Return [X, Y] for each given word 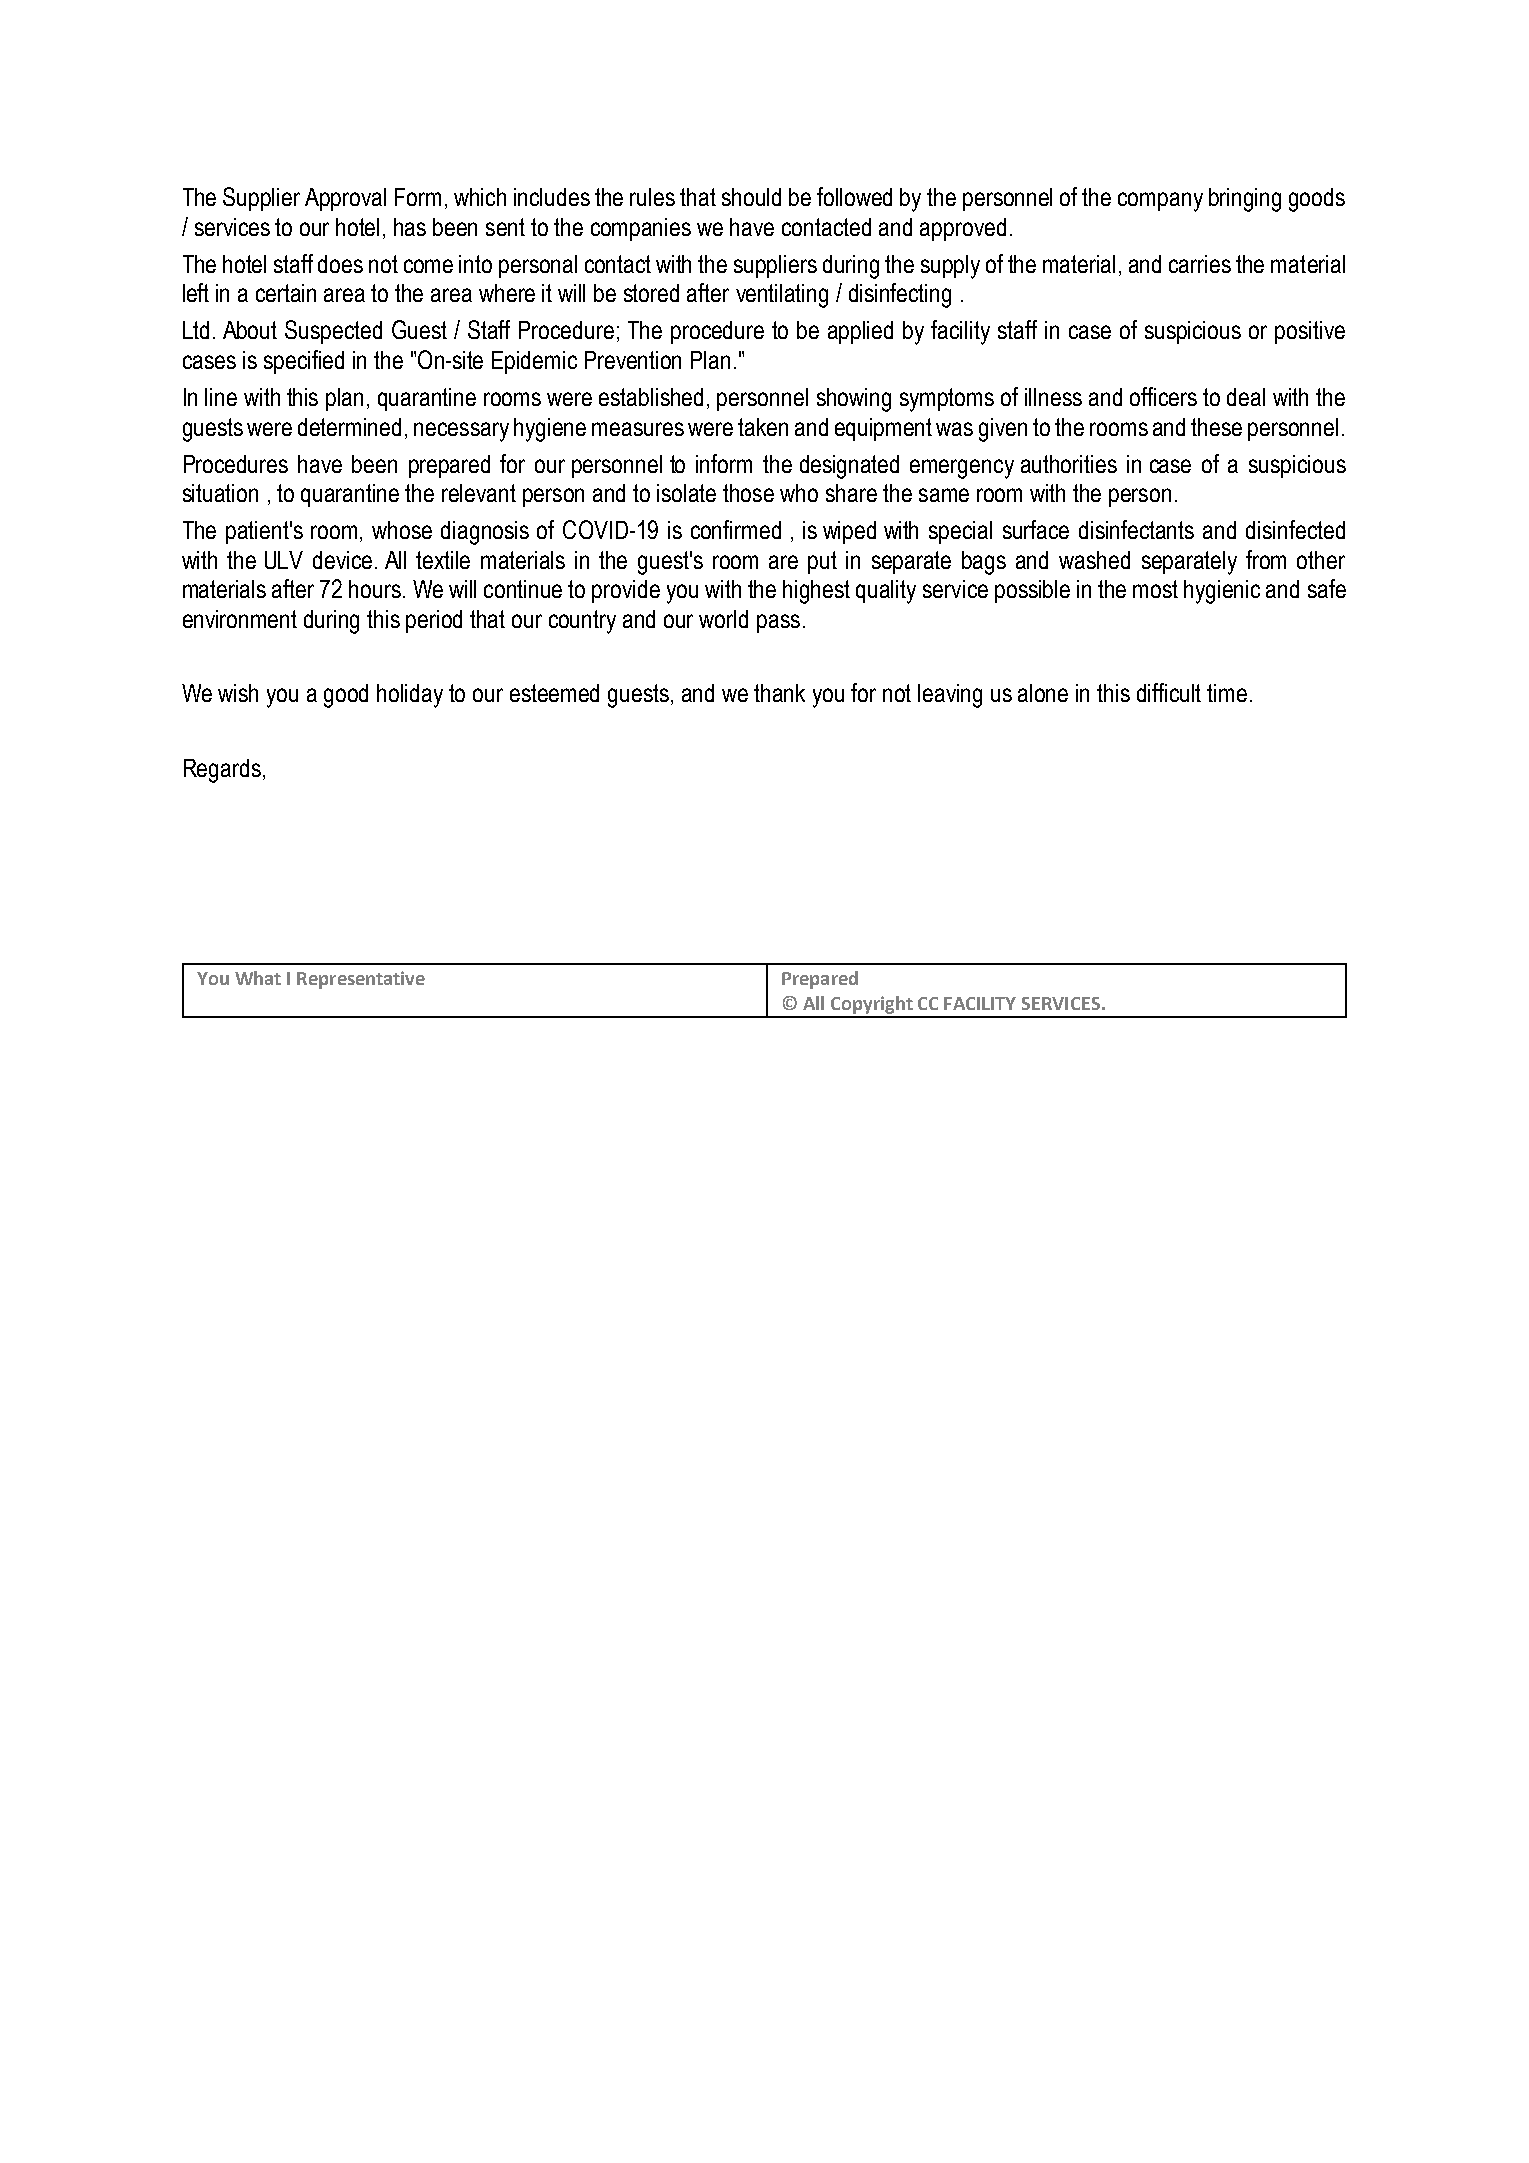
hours [375, 589]
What [258, 978]
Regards [222, 771]
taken [763, 427]
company [1160, 202]
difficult [1169, 692]
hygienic [1222, 592]
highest [816, 592]
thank [779, 693]
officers [1163, 396]
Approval [345, 199]
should [751, 197]
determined [349, 427]
